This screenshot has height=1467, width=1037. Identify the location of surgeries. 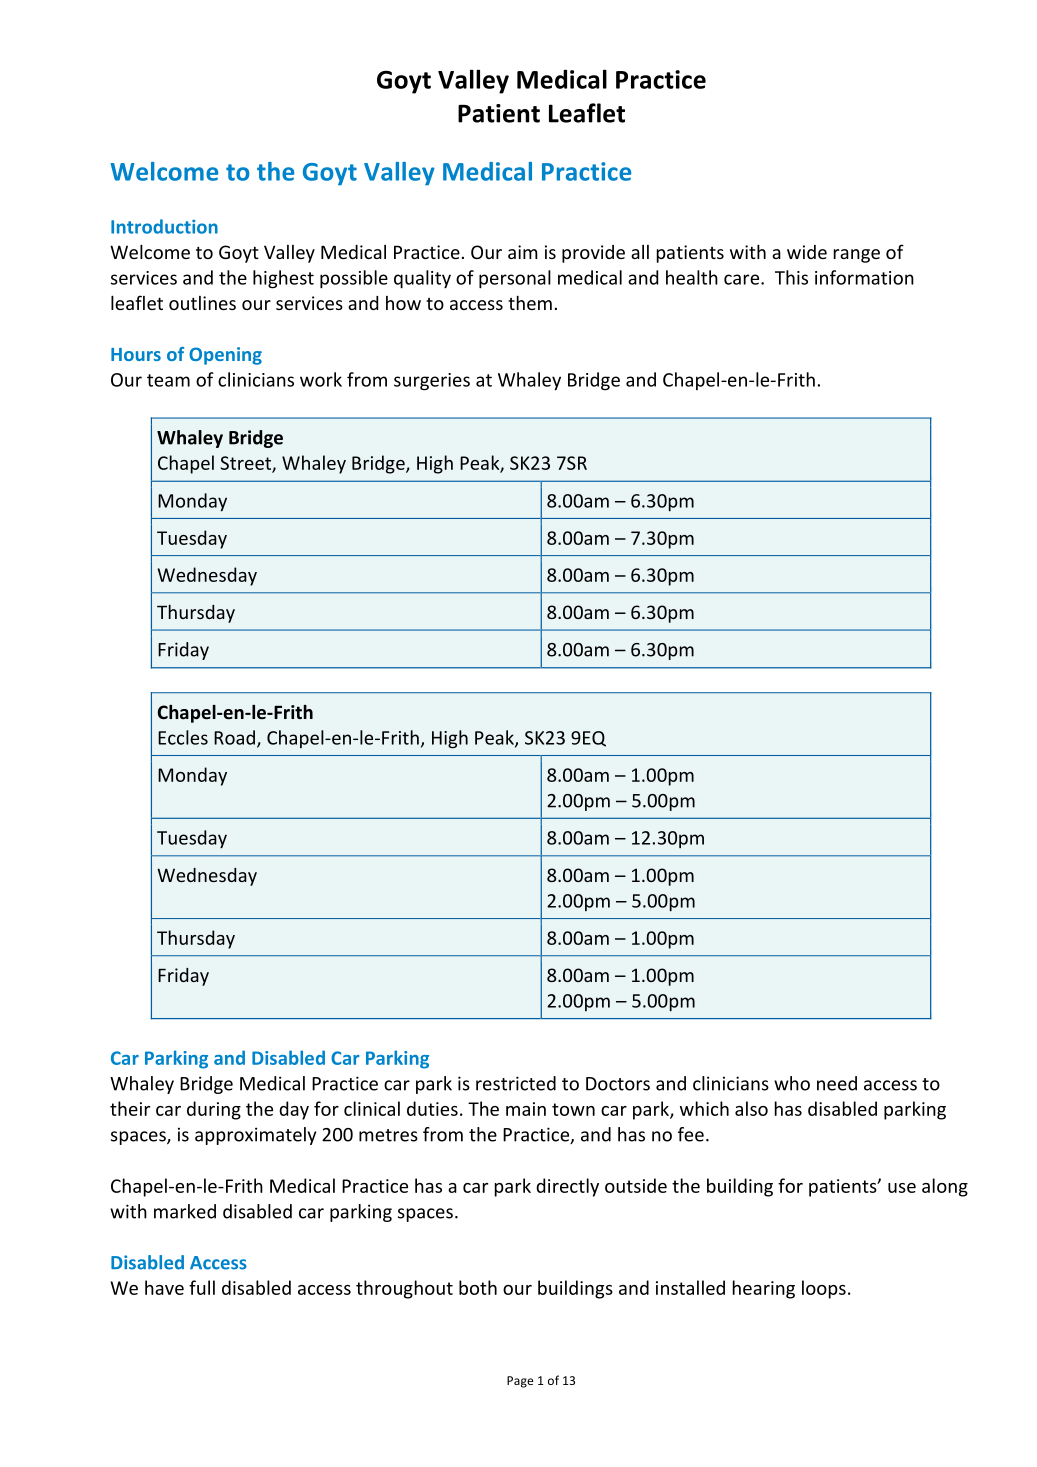
(432, 382).
